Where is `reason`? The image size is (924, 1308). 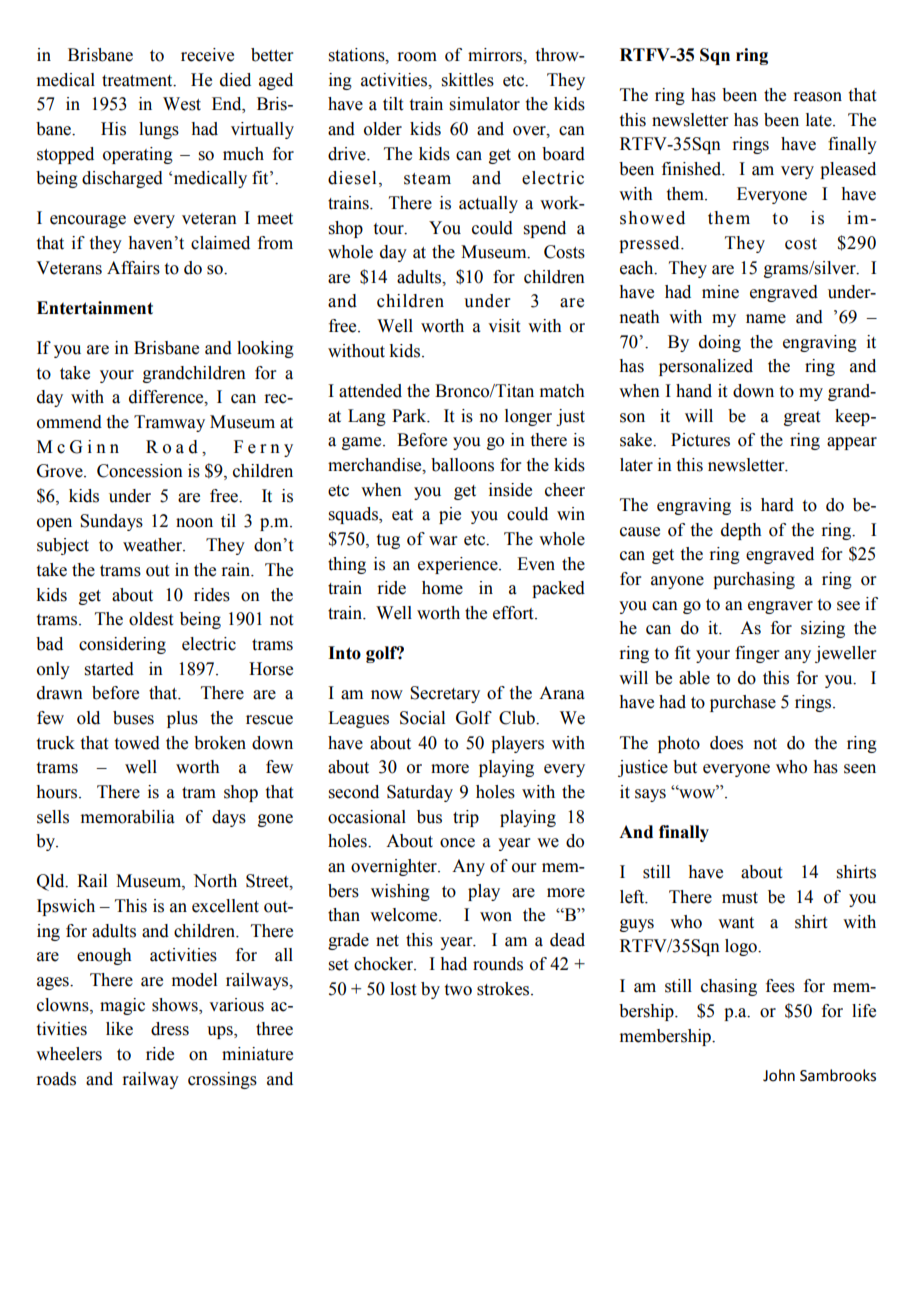 reason is located at coordinates (817, 97).
